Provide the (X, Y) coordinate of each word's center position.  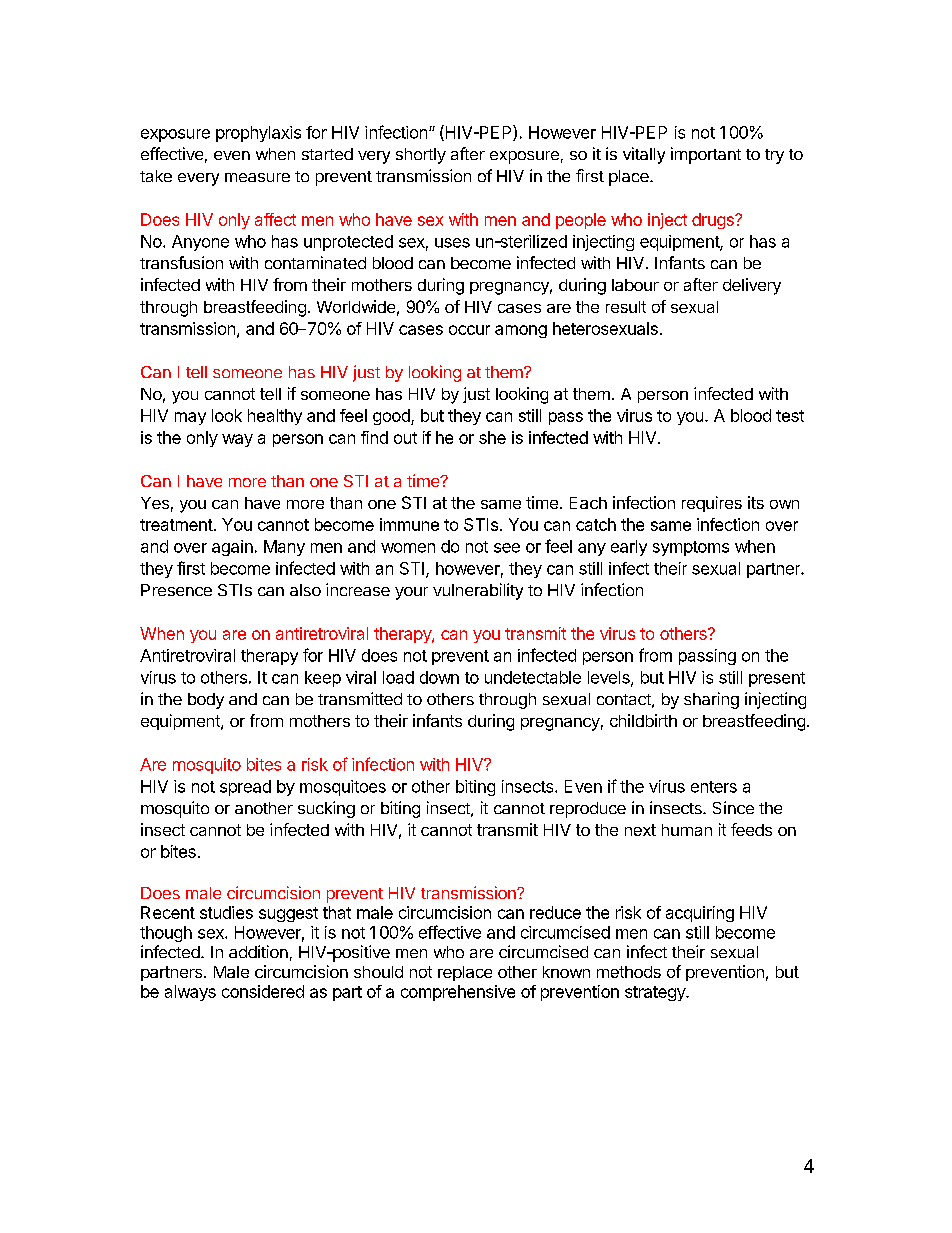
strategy (656, 993)
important (706, 155)
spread (245, 788)
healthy (275, 417)
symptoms (691, 548)
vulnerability (478, 591)
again (232, 548)
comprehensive (458, 993)
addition (258, 951)
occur (469, 330)
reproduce (588, 810)
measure (257, 177)
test (790, 416)
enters (714, 787)
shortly (421, 156)
